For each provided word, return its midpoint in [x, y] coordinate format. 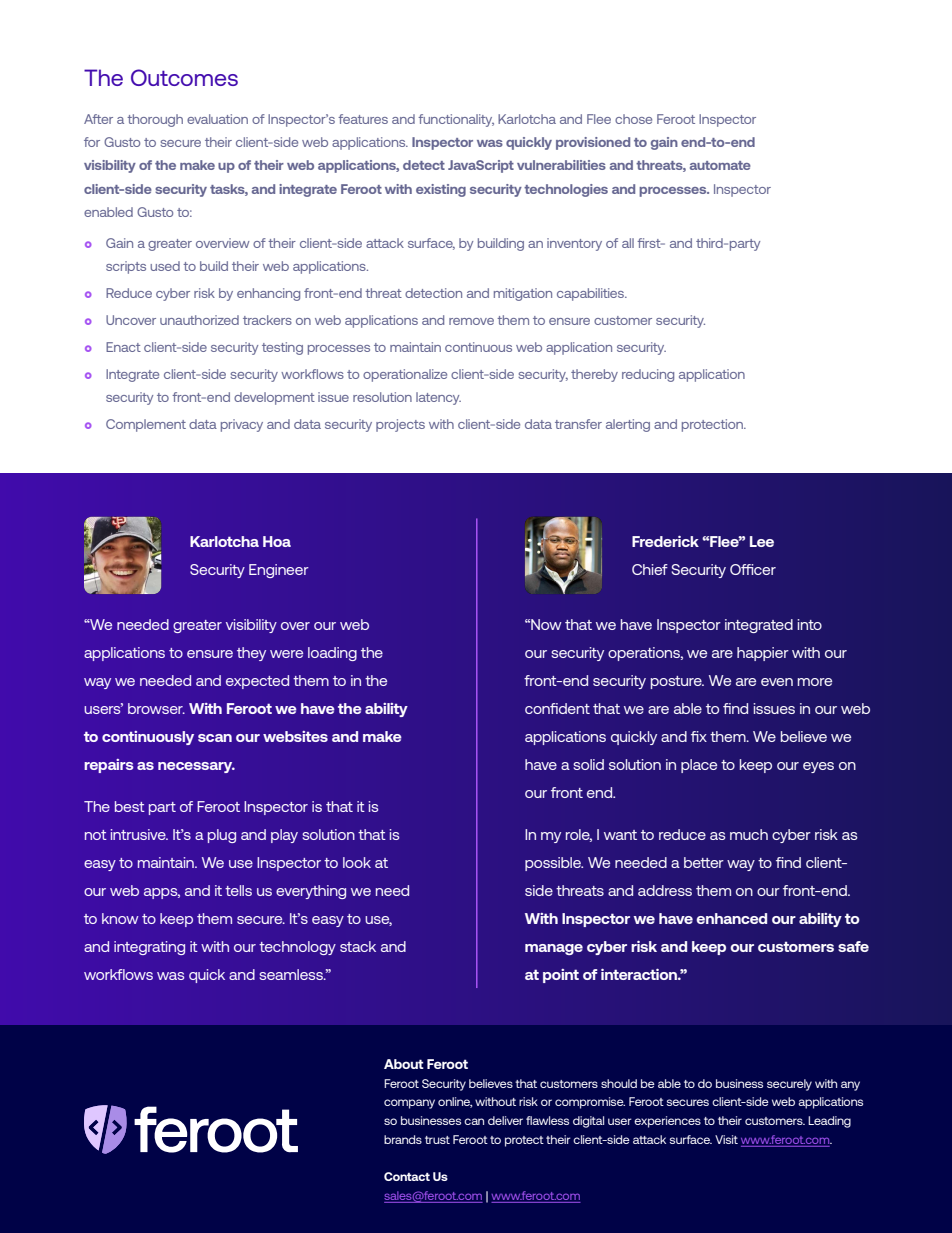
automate [720, 165]
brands [403, 1139]
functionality [456, 120]
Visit [726, 1139]
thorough [155, 120]
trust [437, 1140]
